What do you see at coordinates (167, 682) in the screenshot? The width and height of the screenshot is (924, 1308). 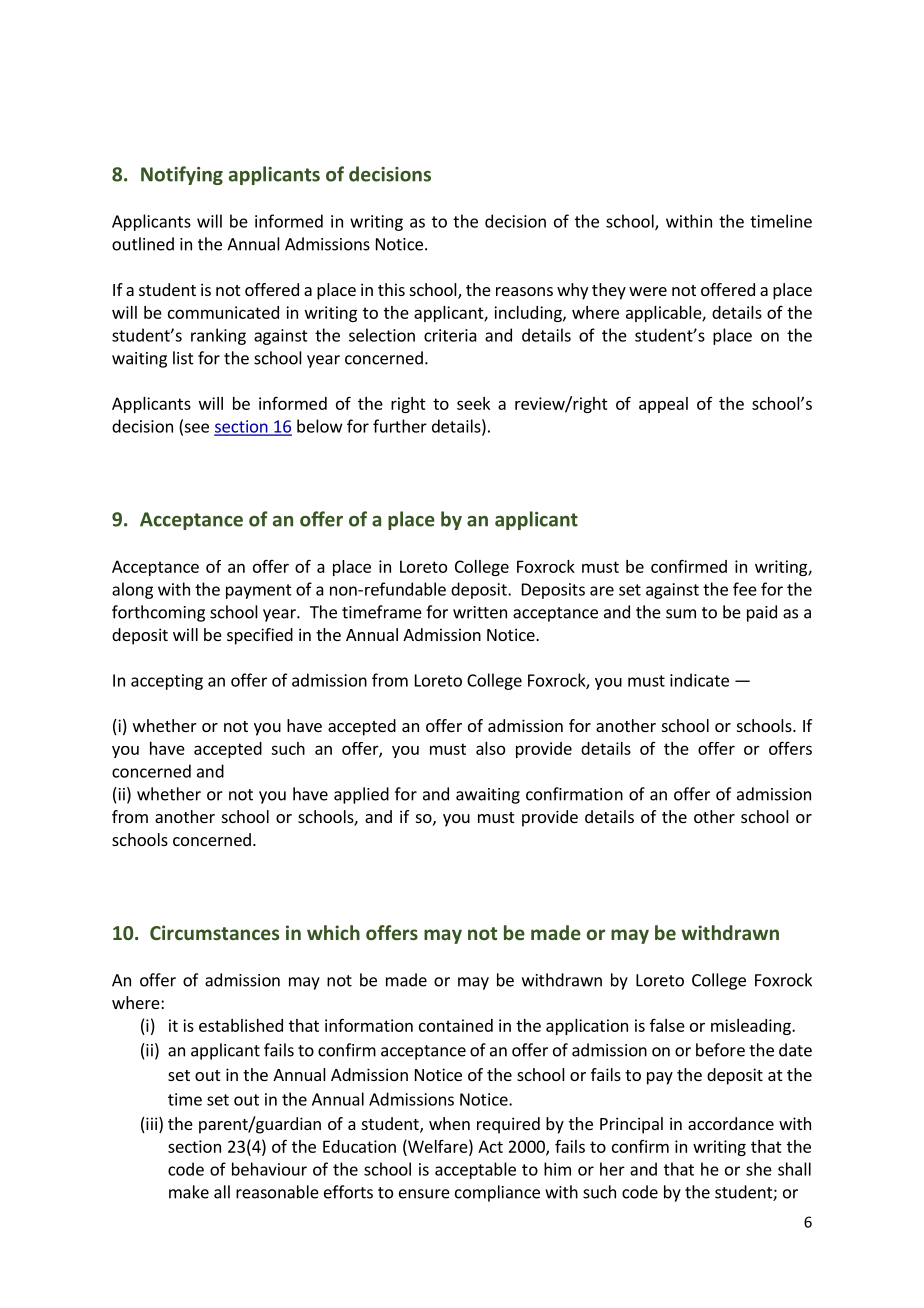 I see `accepting` at bounding box center [167, 682].
